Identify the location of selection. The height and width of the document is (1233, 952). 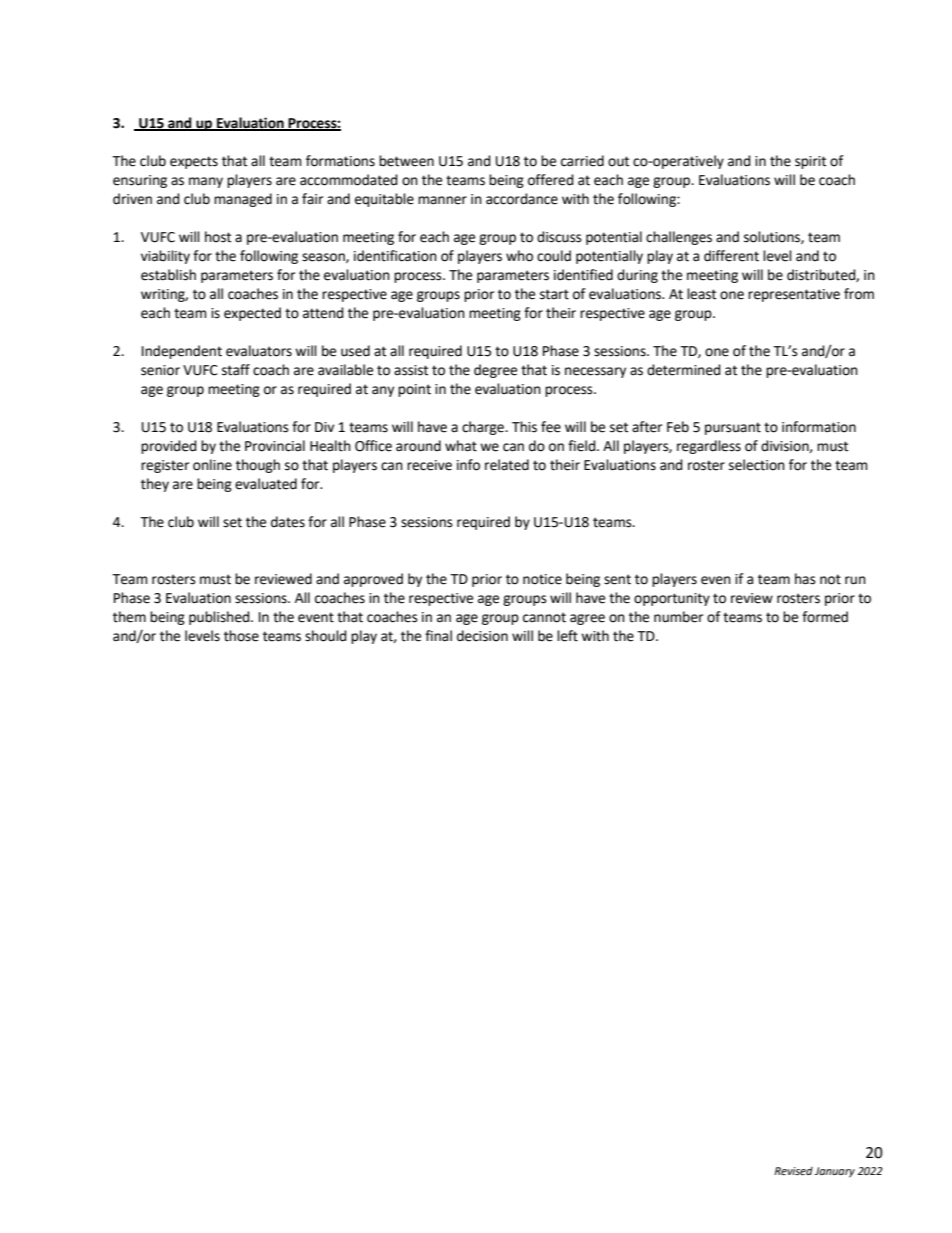
(757, 465).
